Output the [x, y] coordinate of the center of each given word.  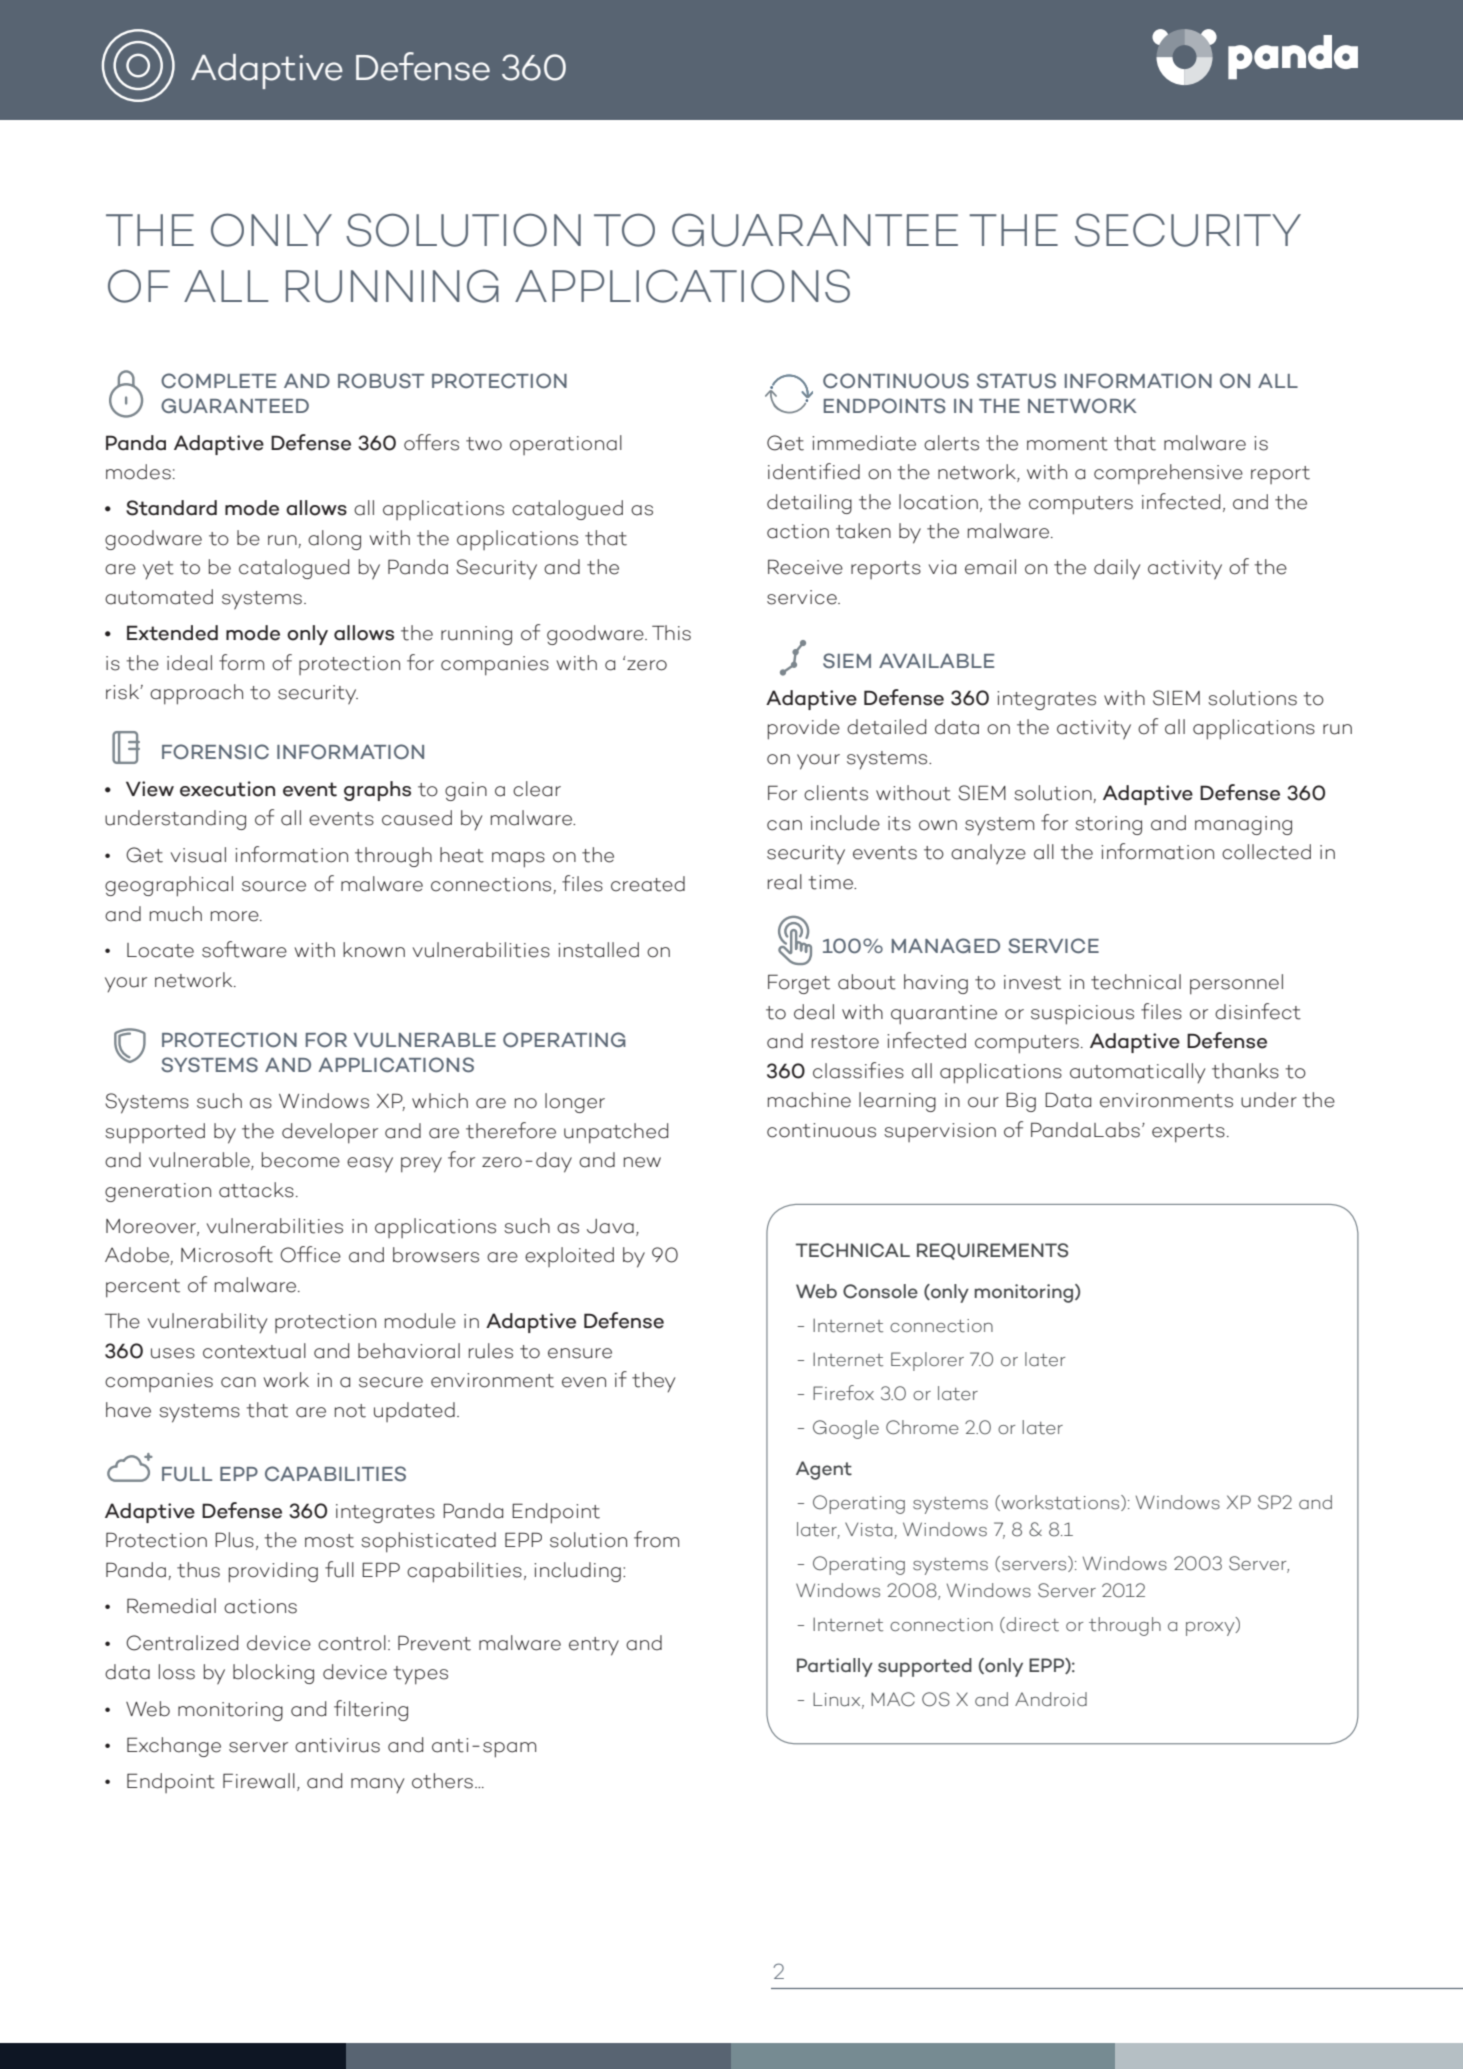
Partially [835, 1667]
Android [1051, 1699]
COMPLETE [218, 380]
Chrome [922, 1427]
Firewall [259, 1781]
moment [1067, 444]
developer [330, 1133]
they [653, 1382]
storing [1108, 825]
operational [566, 445]
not [350, 1411]
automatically [1137, 1073]
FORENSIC [215, 751]
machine [809, 1100]
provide [804, 729]
